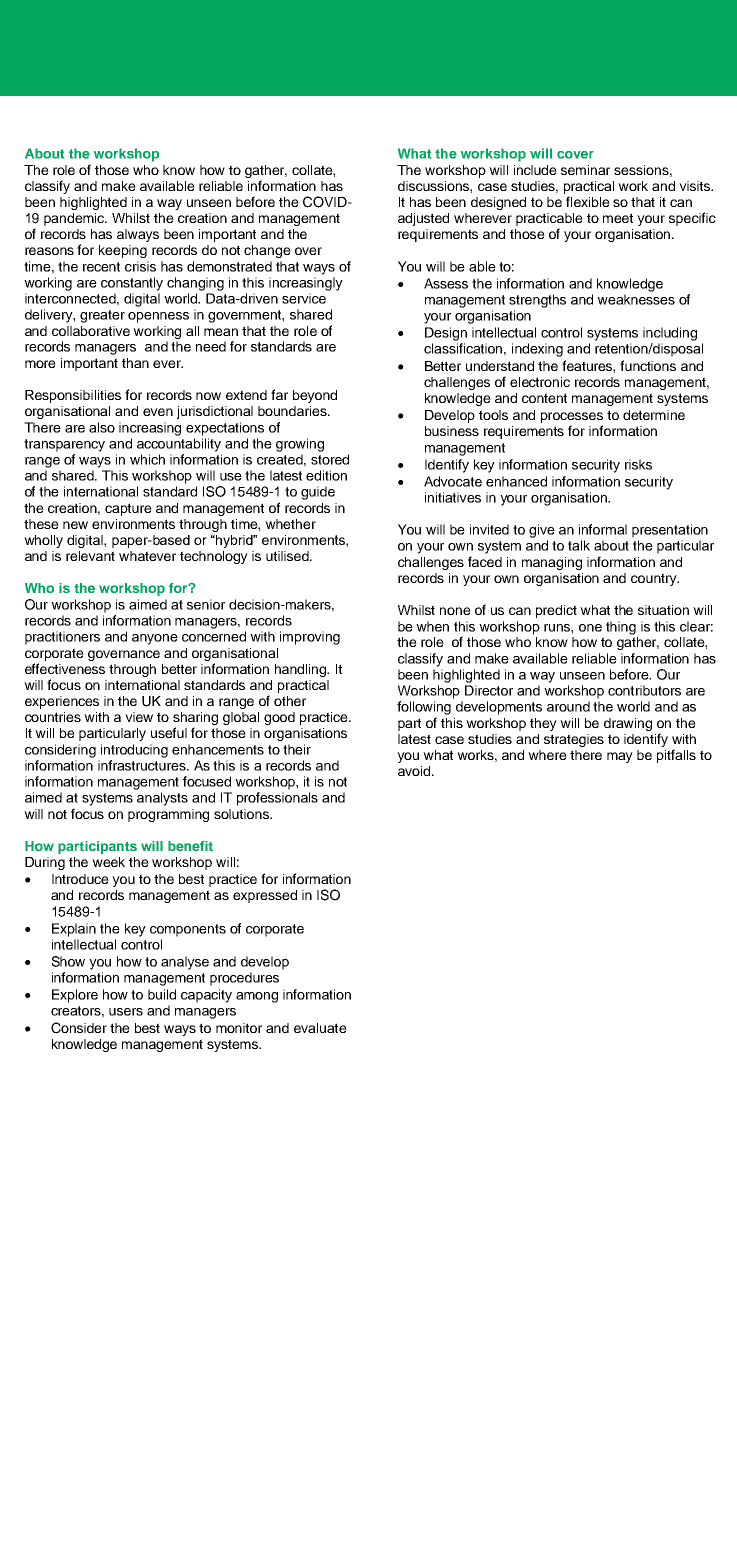 This image has height=1568, width=737. I want to click on guide, so click(318, 493).
